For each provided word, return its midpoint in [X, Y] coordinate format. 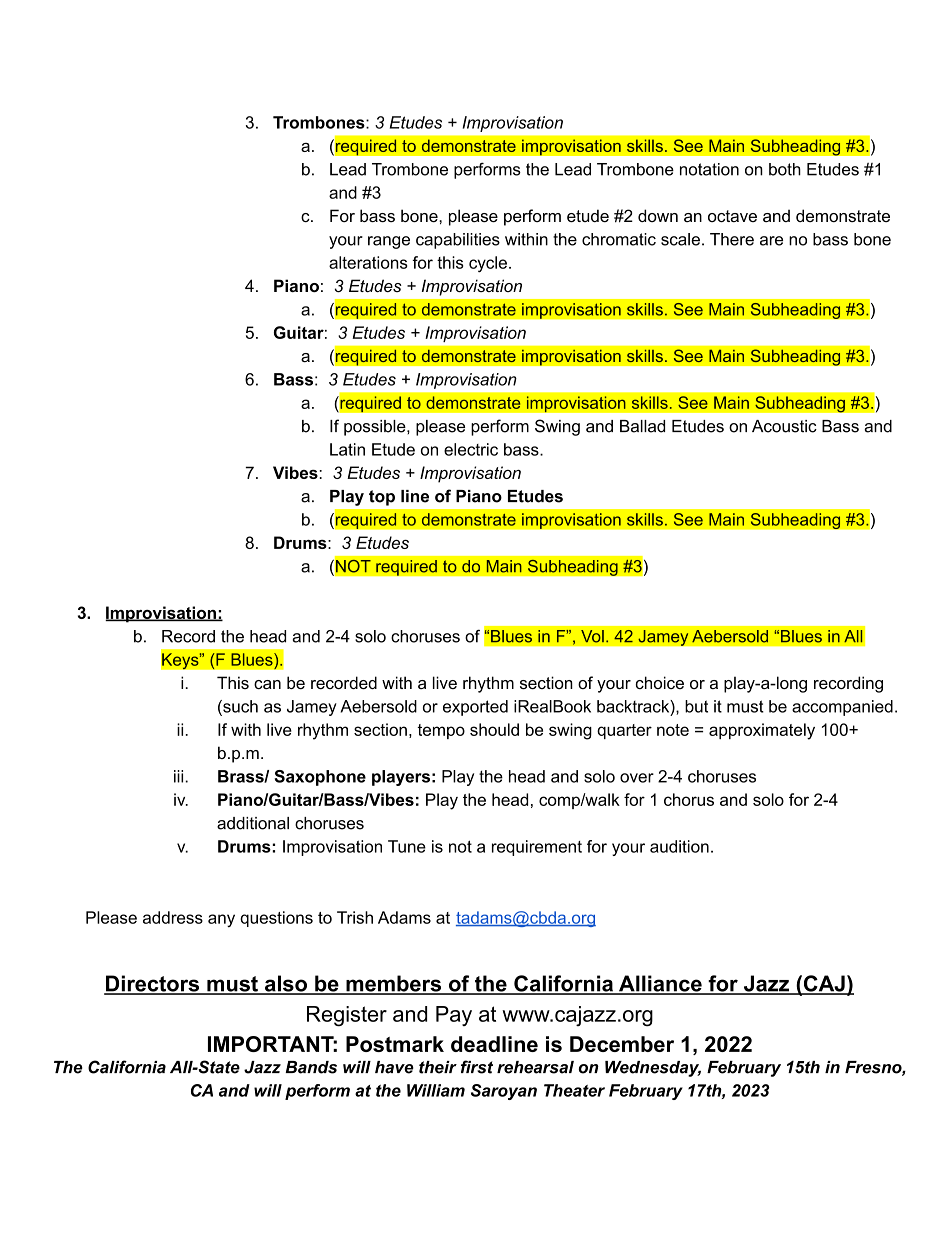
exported [475, 708]
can [267, 684]
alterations [368, 262]
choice [660, 682]
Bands [311, 1067]
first [477, 1067]
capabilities [458, 241]
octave [732, 216]
